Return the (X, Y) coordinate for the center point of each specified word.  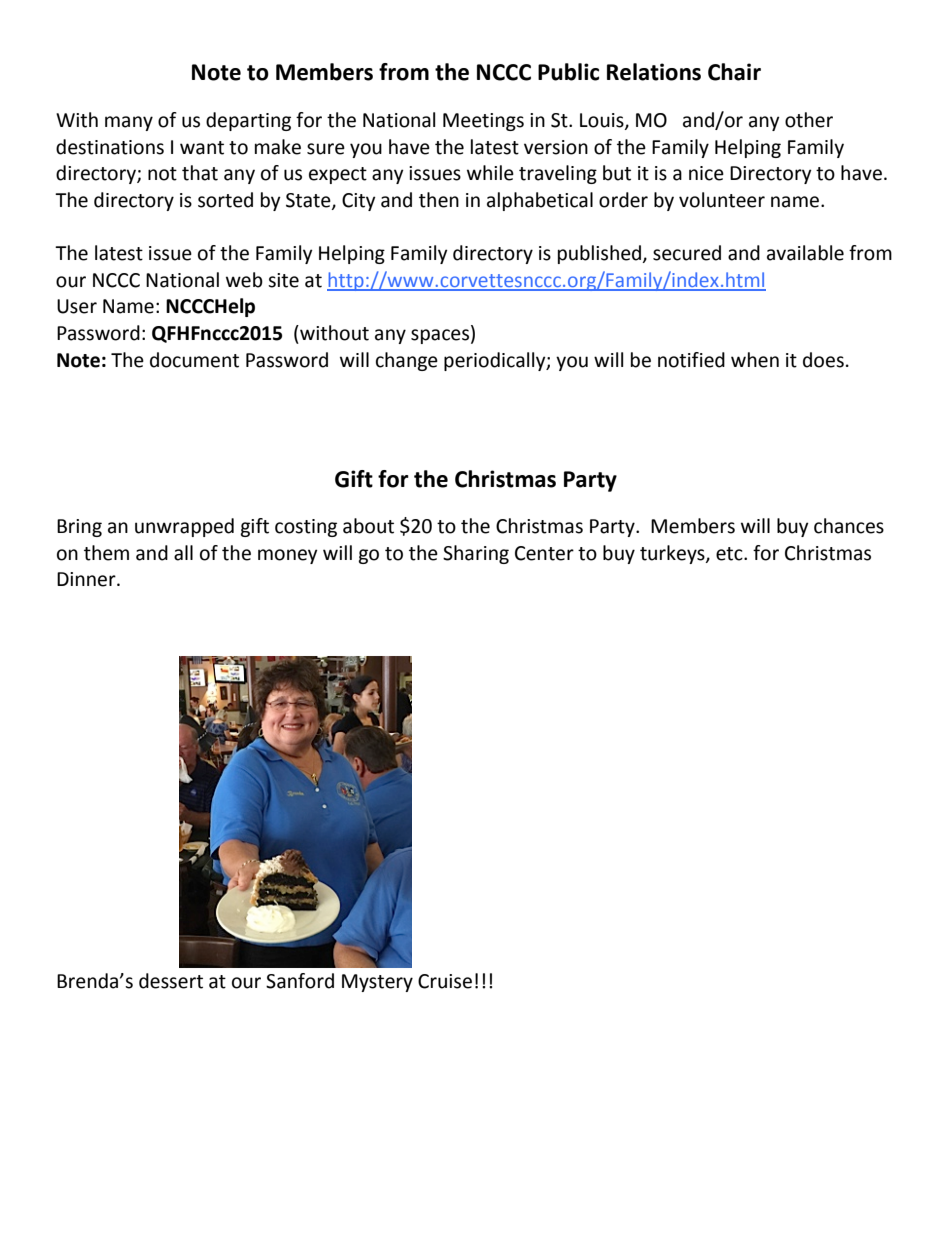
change (407, 361)
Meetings (483, 122)
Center (544, 553)
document (194, 360)
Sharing (476, 554)
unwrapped (184, 527)
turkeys (673, 554)
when (755, 360)
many (129, 123)
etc (730, 554)
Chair (734, 72)
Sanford (300, 981)
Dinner (87, 579)
